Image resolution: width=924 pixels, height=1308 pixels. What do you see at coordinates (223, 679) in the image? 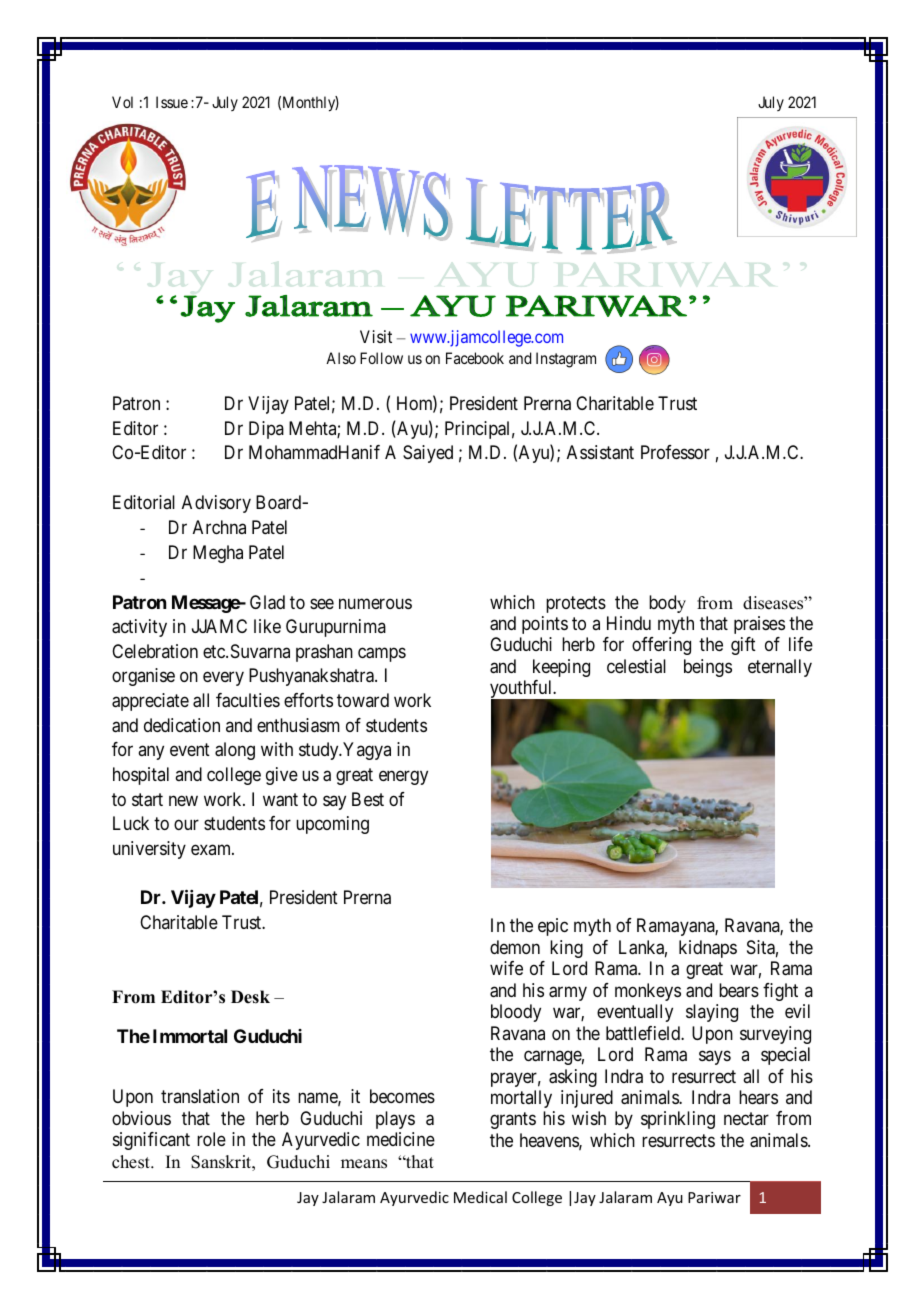
I see `every` at bounding box center [223, 679].
